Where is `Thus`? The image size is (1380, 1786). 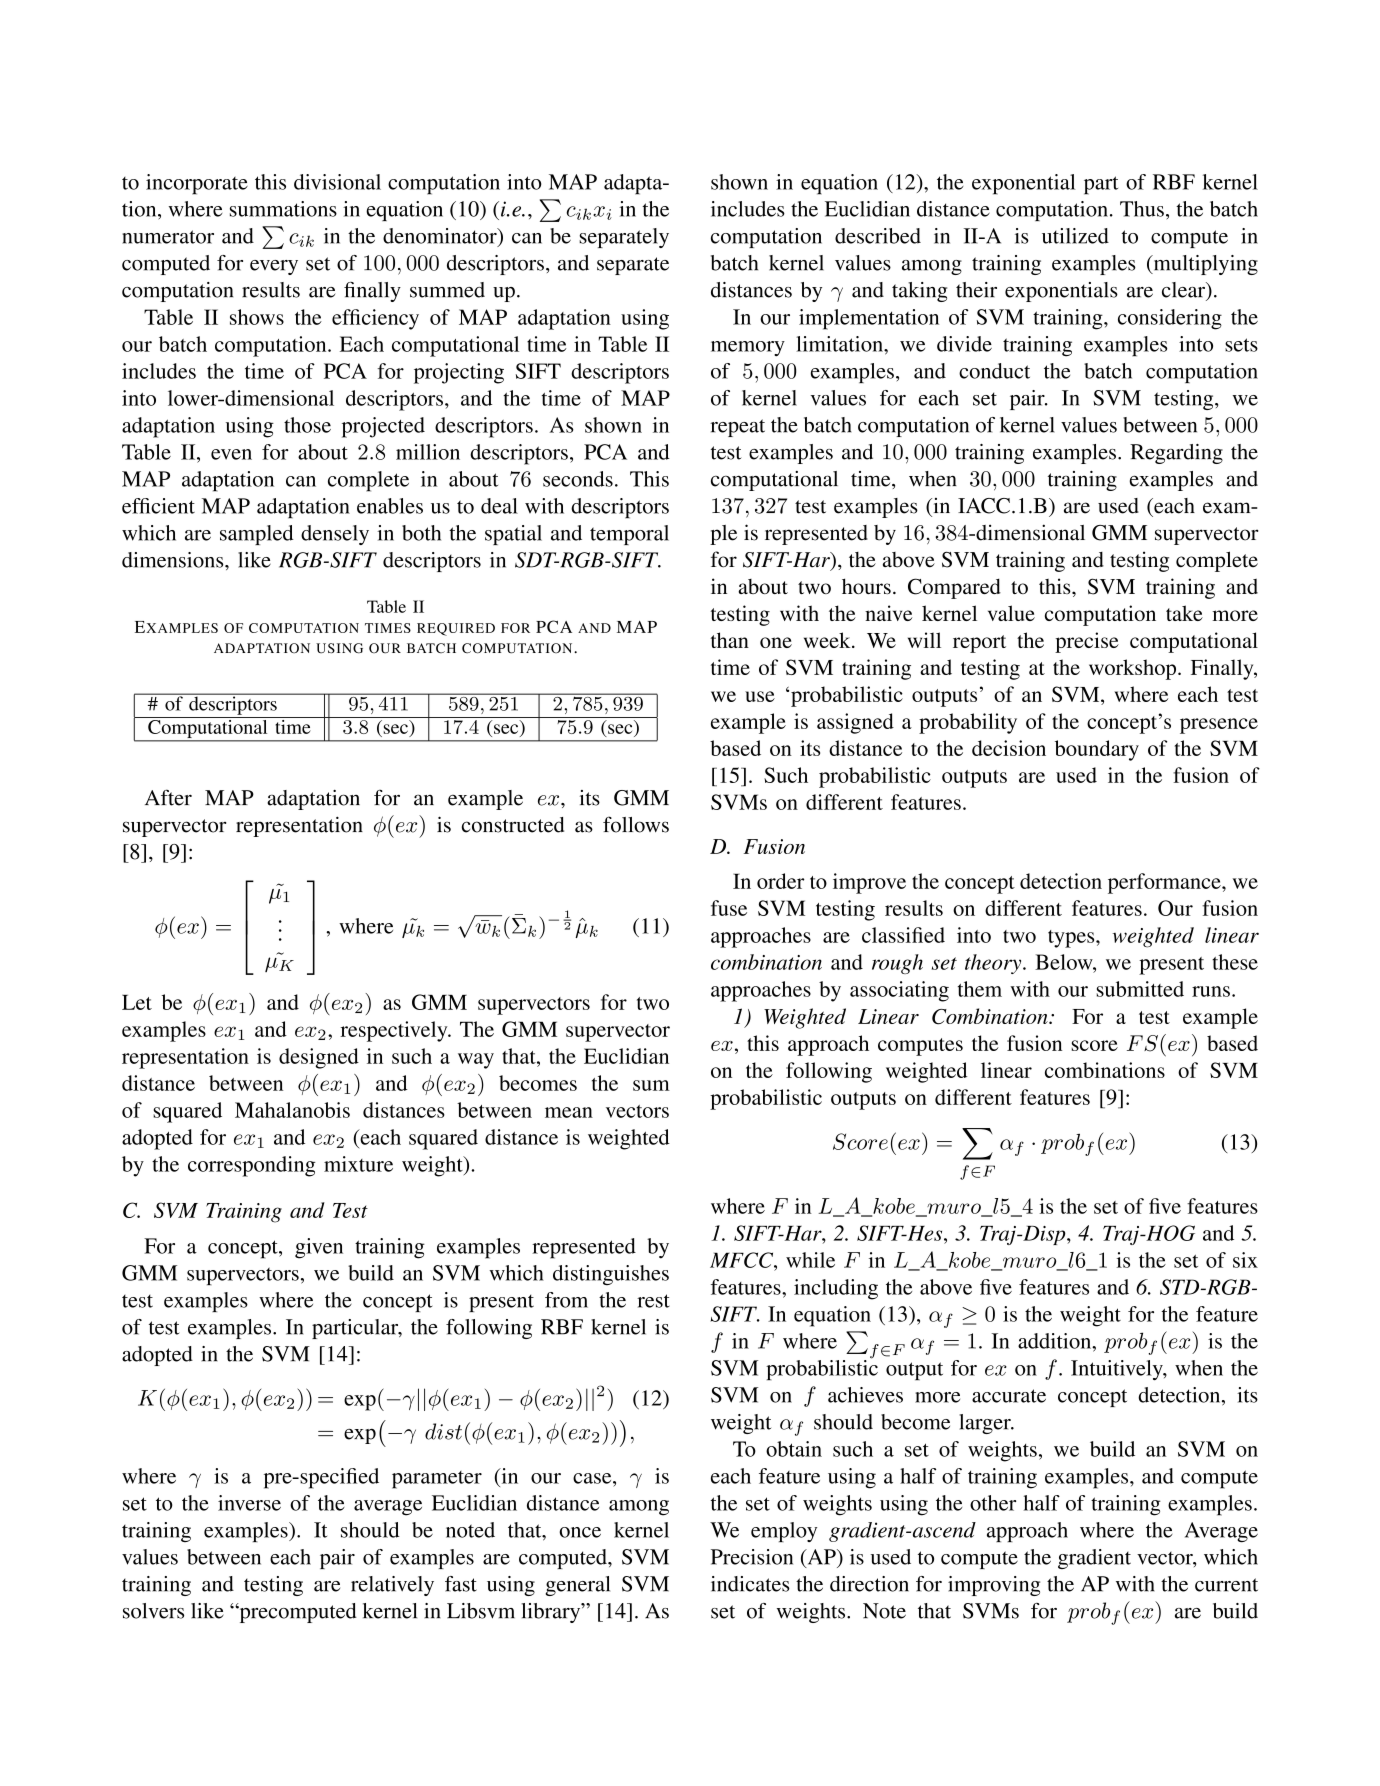
Thus is located at coordinates (1142, 209).
